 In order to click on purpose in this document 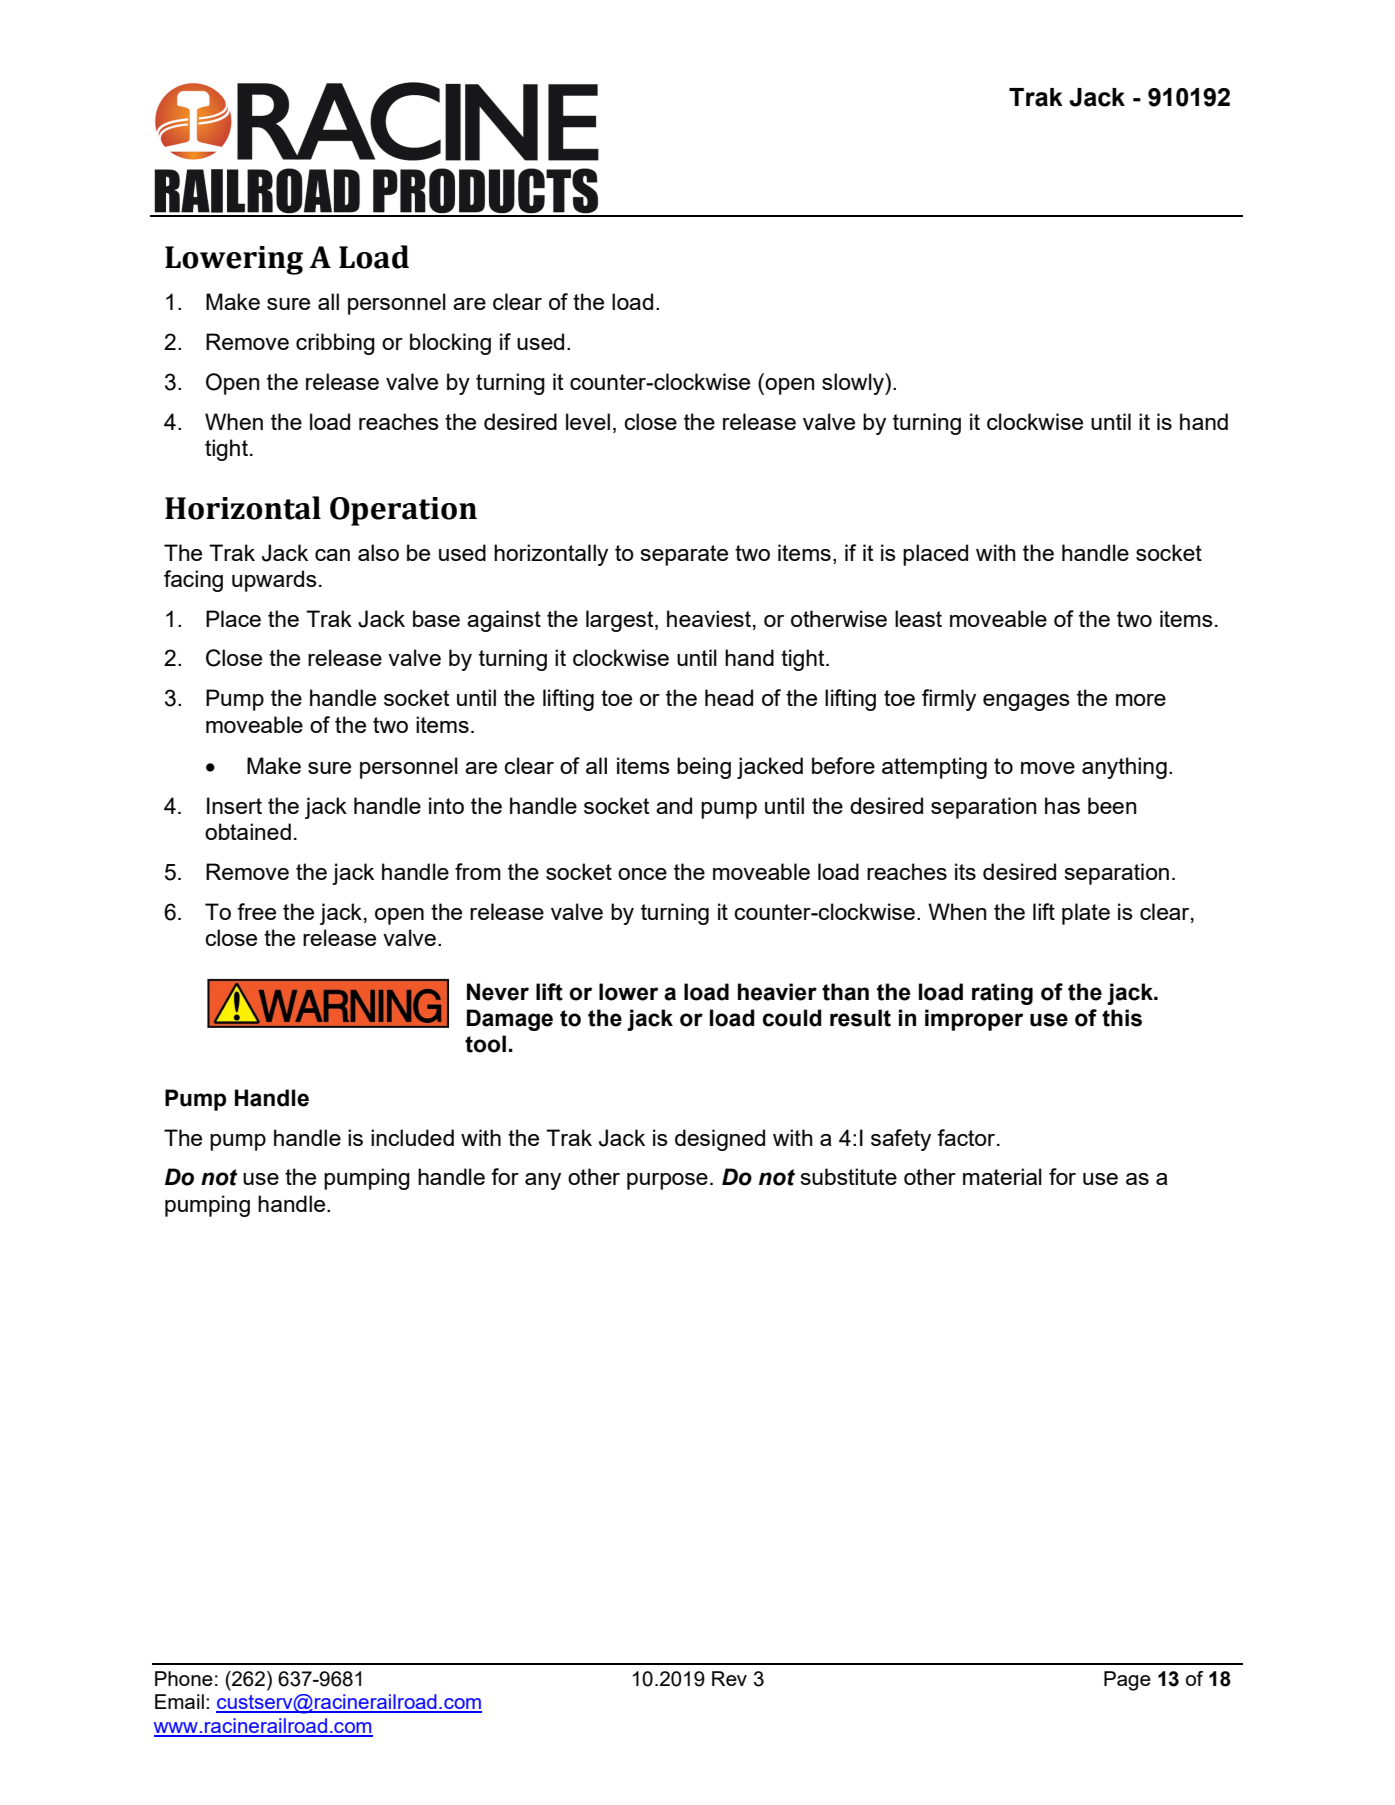, I will do `click(667, 1181)`.
